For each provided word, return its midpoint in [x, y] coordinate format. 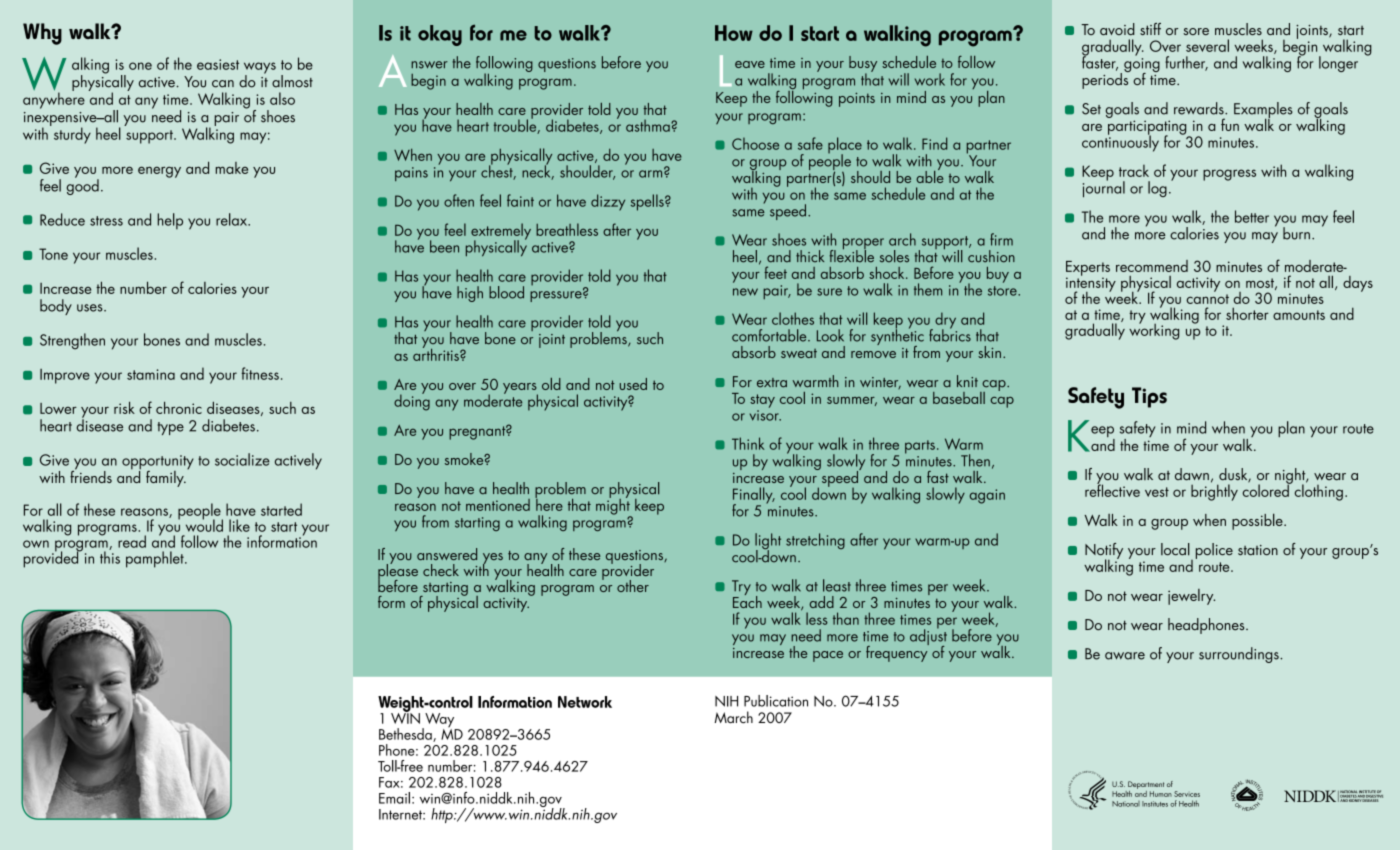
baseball [959, 398]
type [171, 428]
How [734, 33]
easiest [218, 64]
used [633, 384]
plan [991, 99]
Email [394, 798]
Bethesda [406, 735]
